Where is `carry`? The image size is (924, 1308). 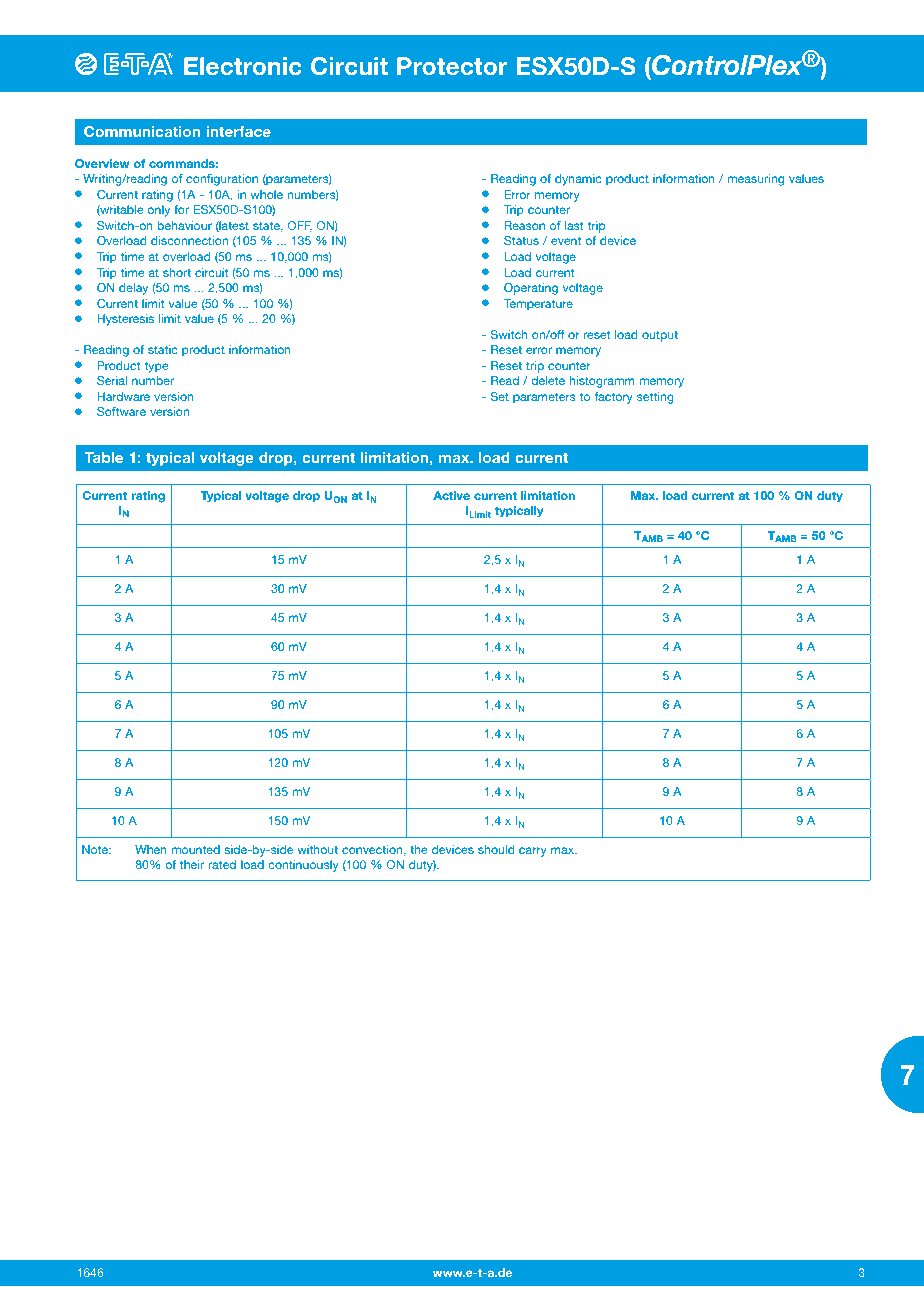 carry is located at coordinates (533, 852).
